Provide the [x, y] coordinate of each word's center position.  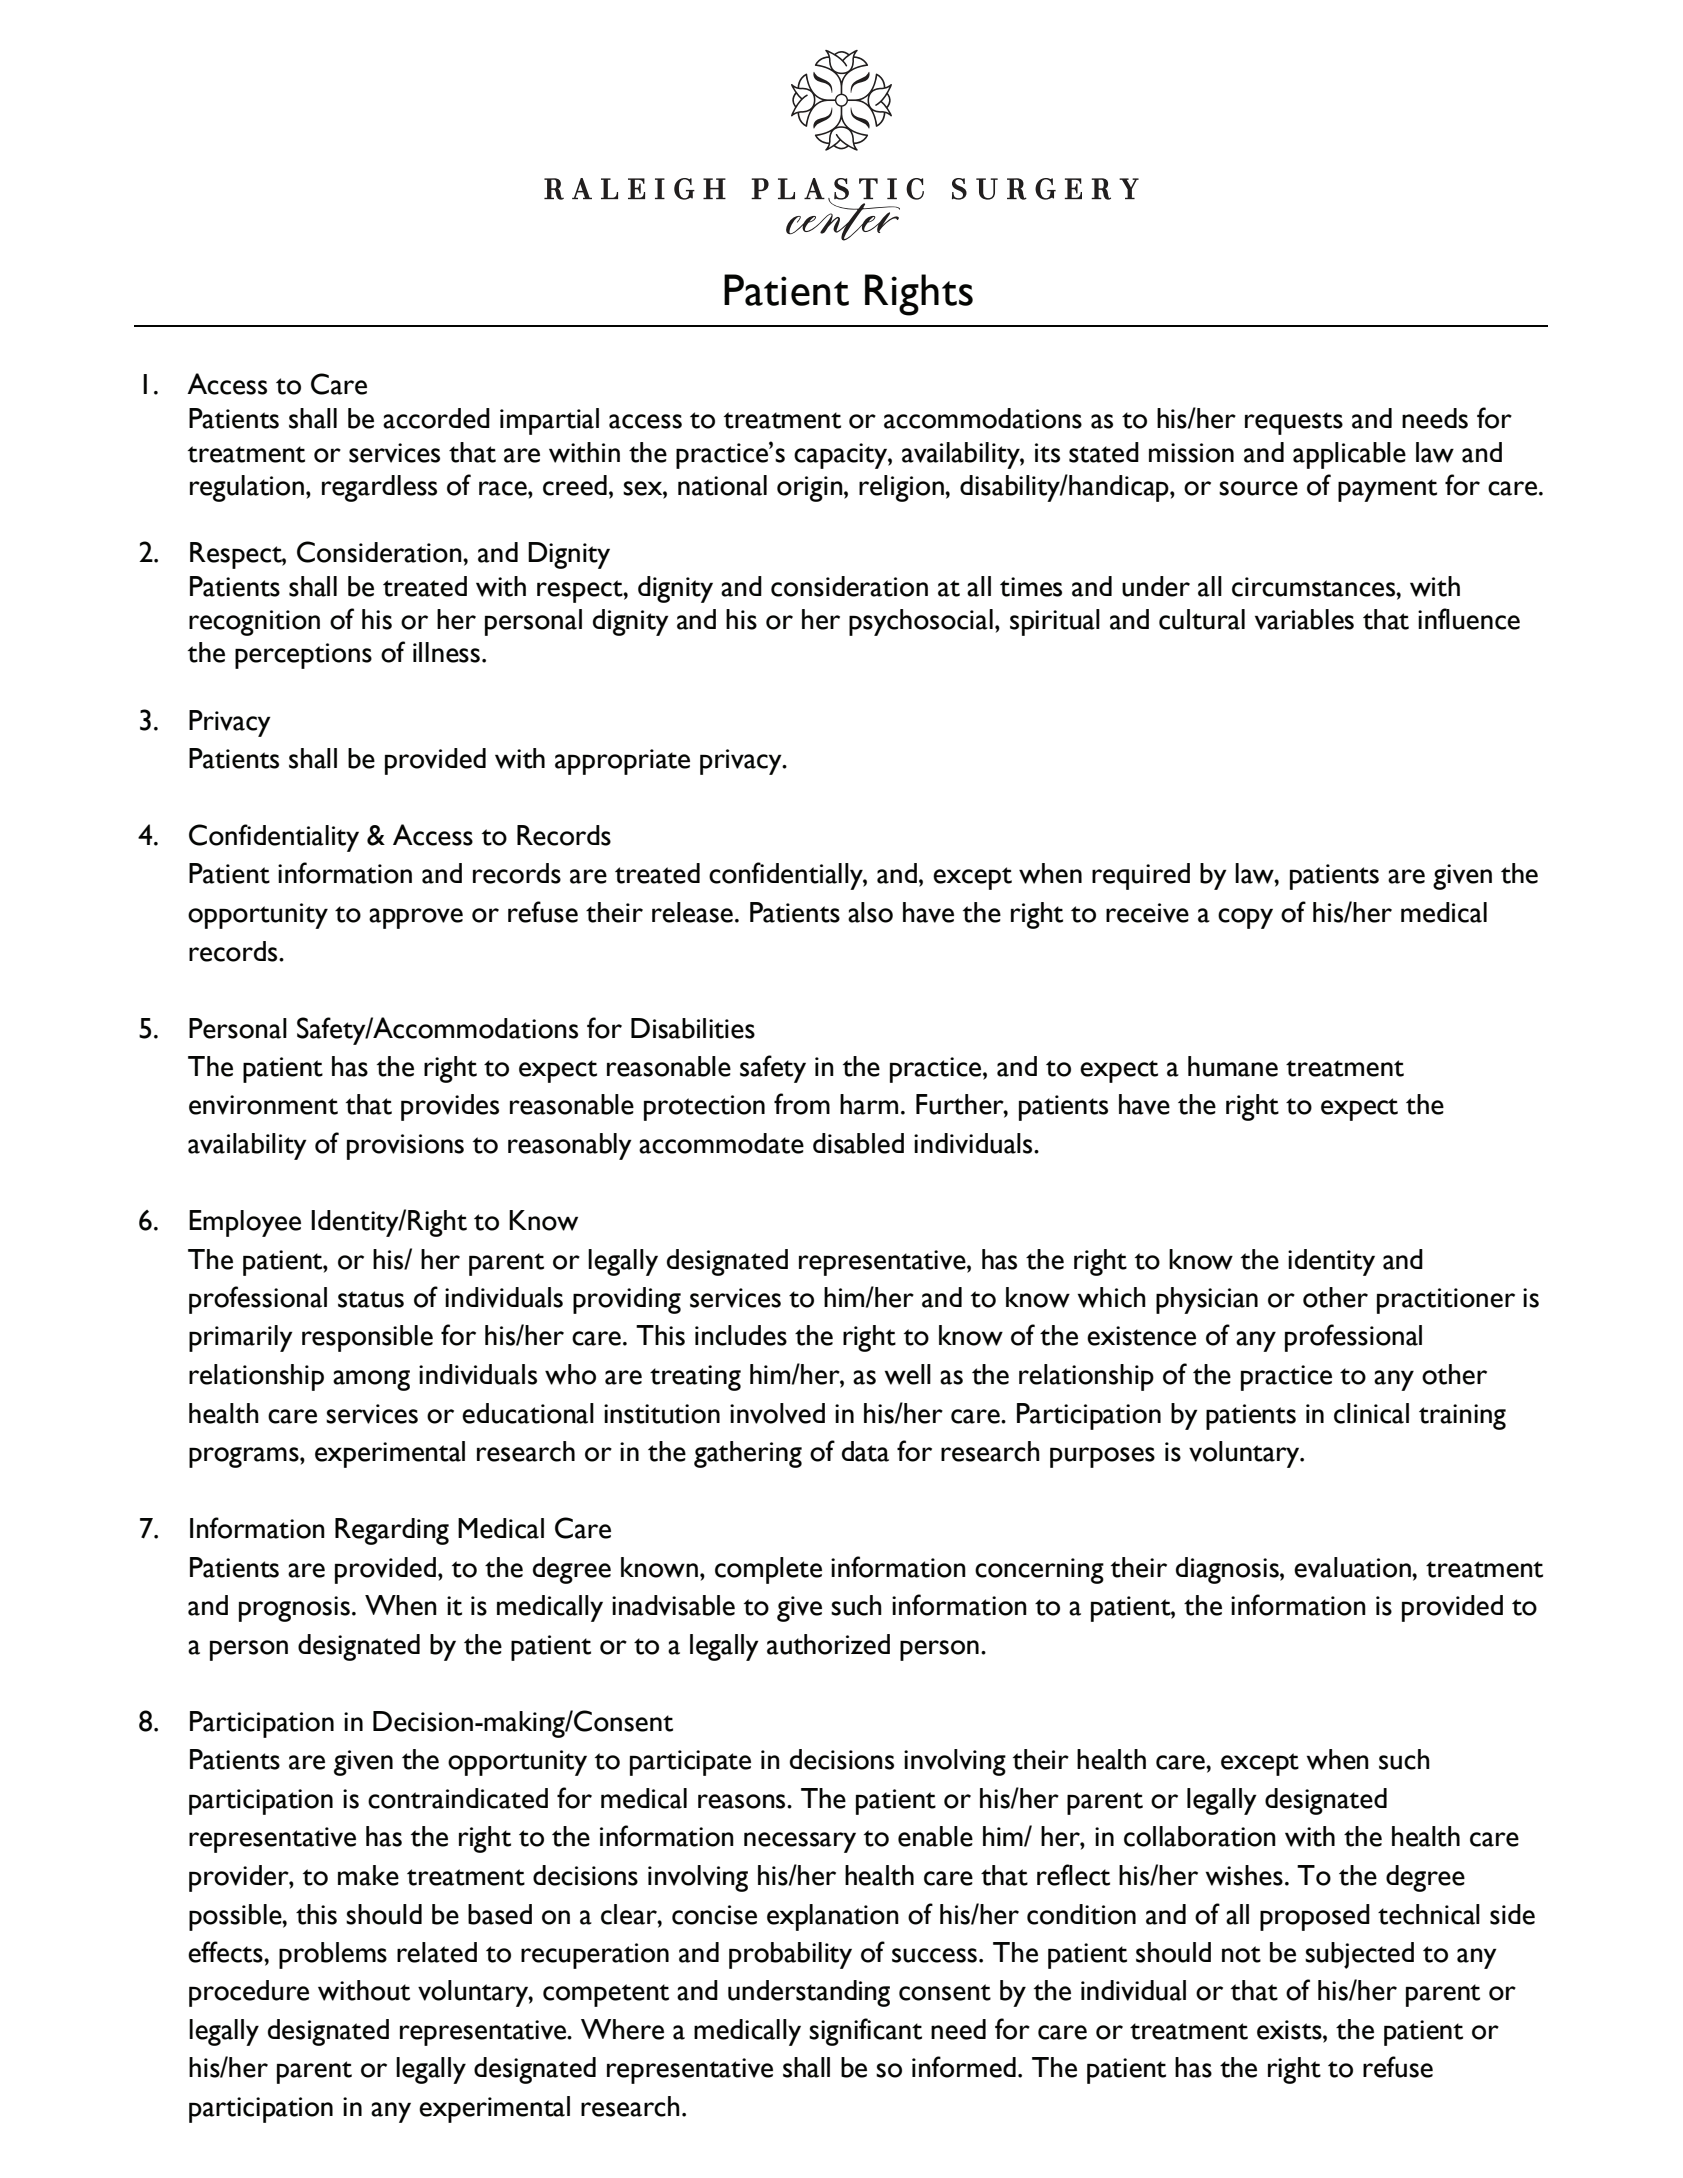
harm [869, 1104]
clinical [1371, 1413]
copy [1245, 918]
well [907, 1374]
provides [450, 1107]
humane [1233, 1066]
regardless [379, 488]
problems [333, 1955]
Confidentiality [274, 838]
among [371, 1380]
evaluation [1353, 1567]
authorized [828, 1644]
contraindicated [458, 1798]
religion [902, 488]
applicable [1349, 455]
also [870, 912]
